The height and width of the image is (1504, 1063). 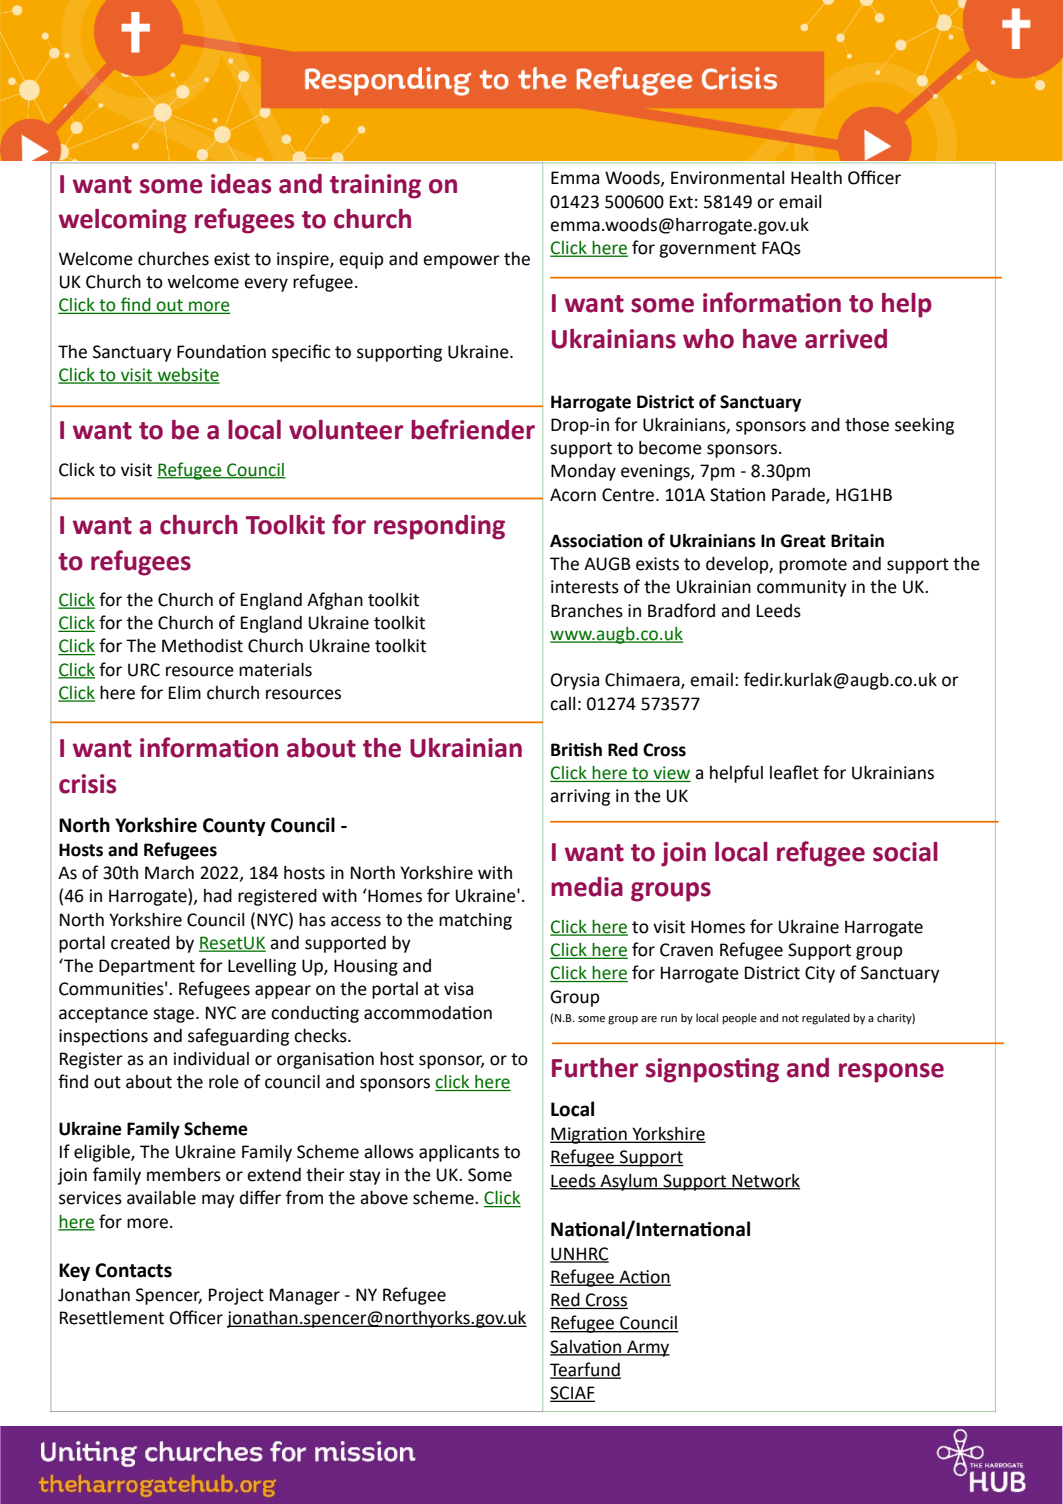 What do you see at coordinates (867, 425) in the image?
I see `those` at bounding box center [867, 425].
